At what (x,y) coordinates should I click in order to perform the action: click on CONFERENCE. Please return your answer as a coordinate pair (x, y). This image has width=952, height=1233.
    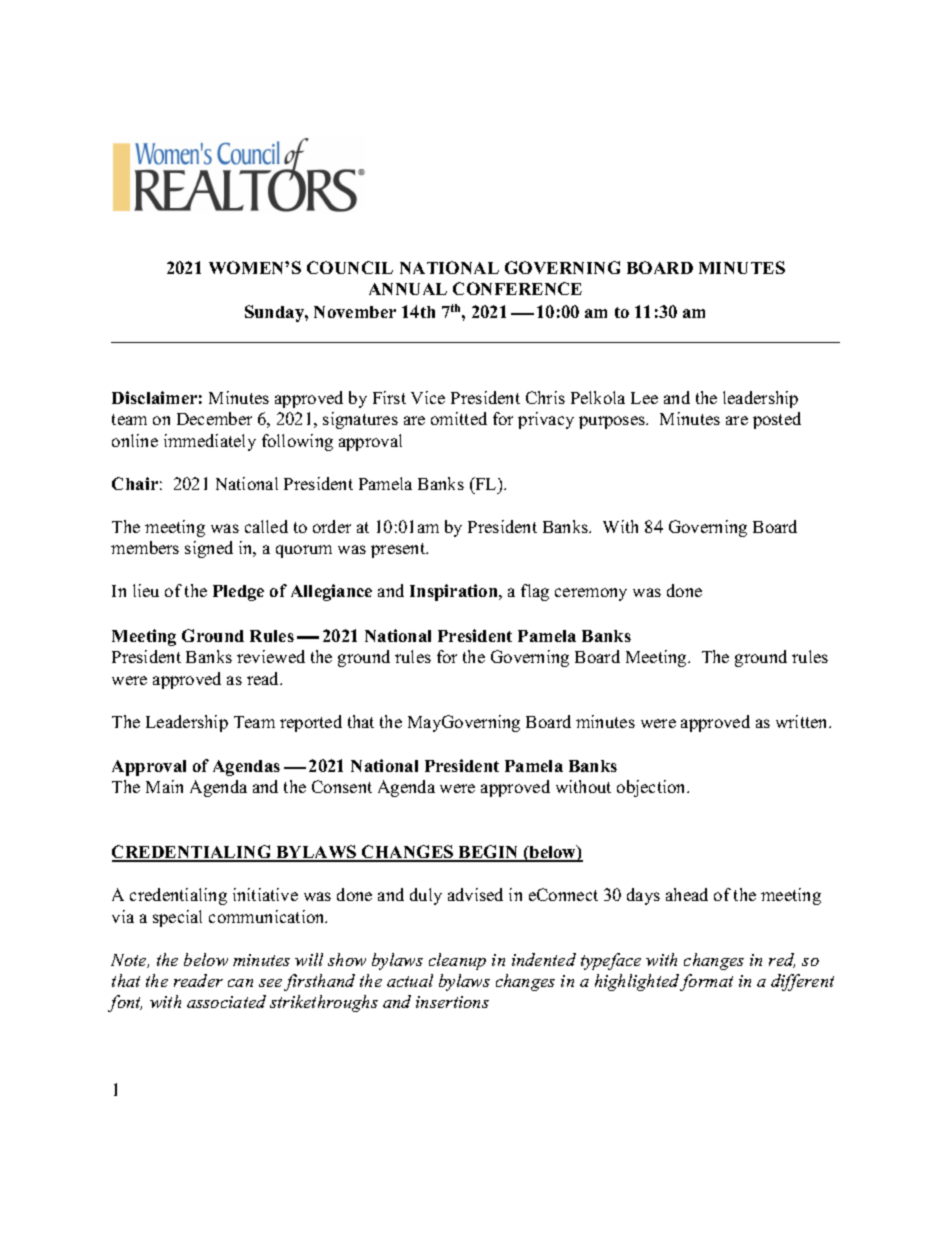
    Looking at the image, I should click on (517, 288).
